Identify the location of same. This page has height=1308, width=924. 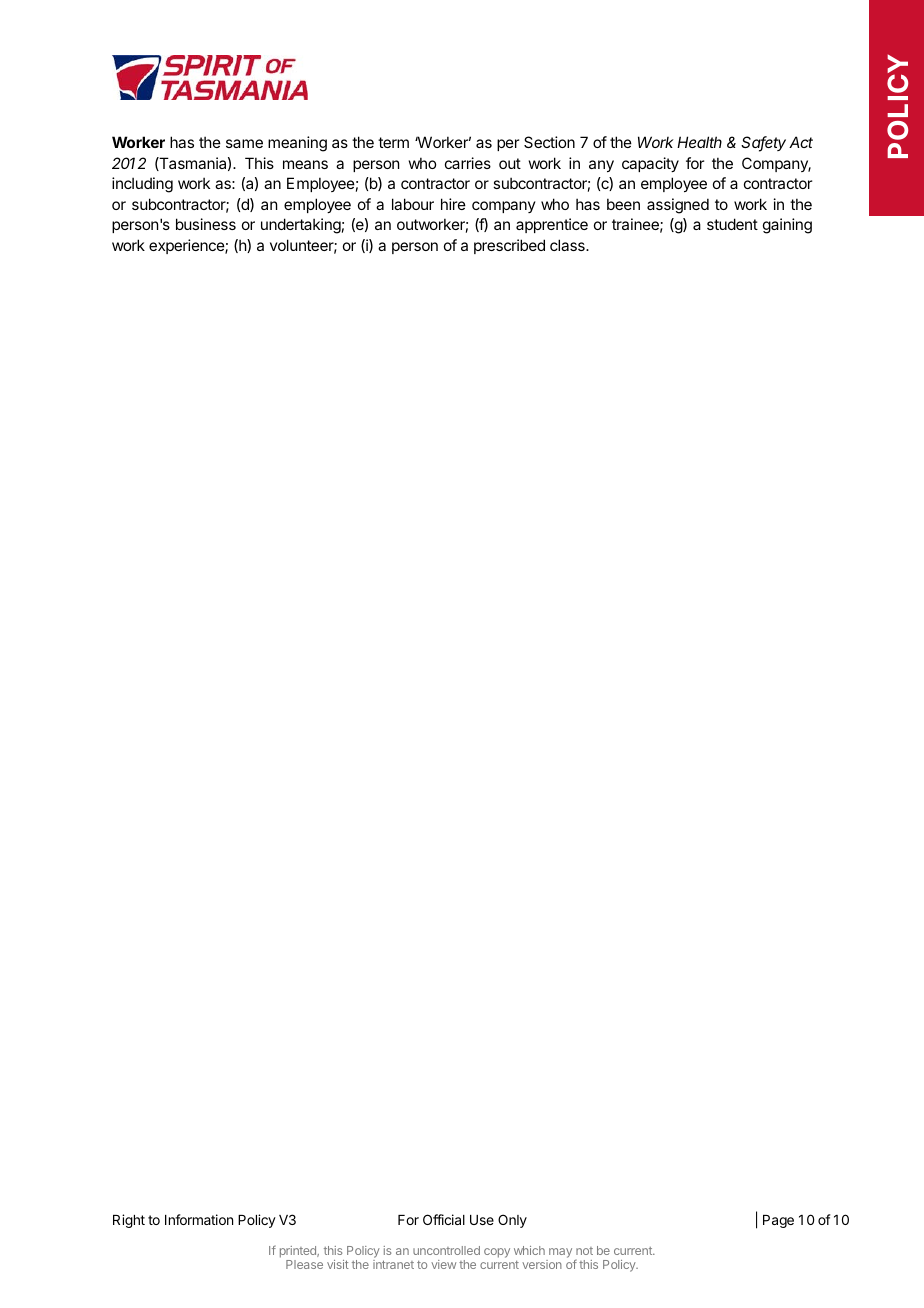
(244, 143).
